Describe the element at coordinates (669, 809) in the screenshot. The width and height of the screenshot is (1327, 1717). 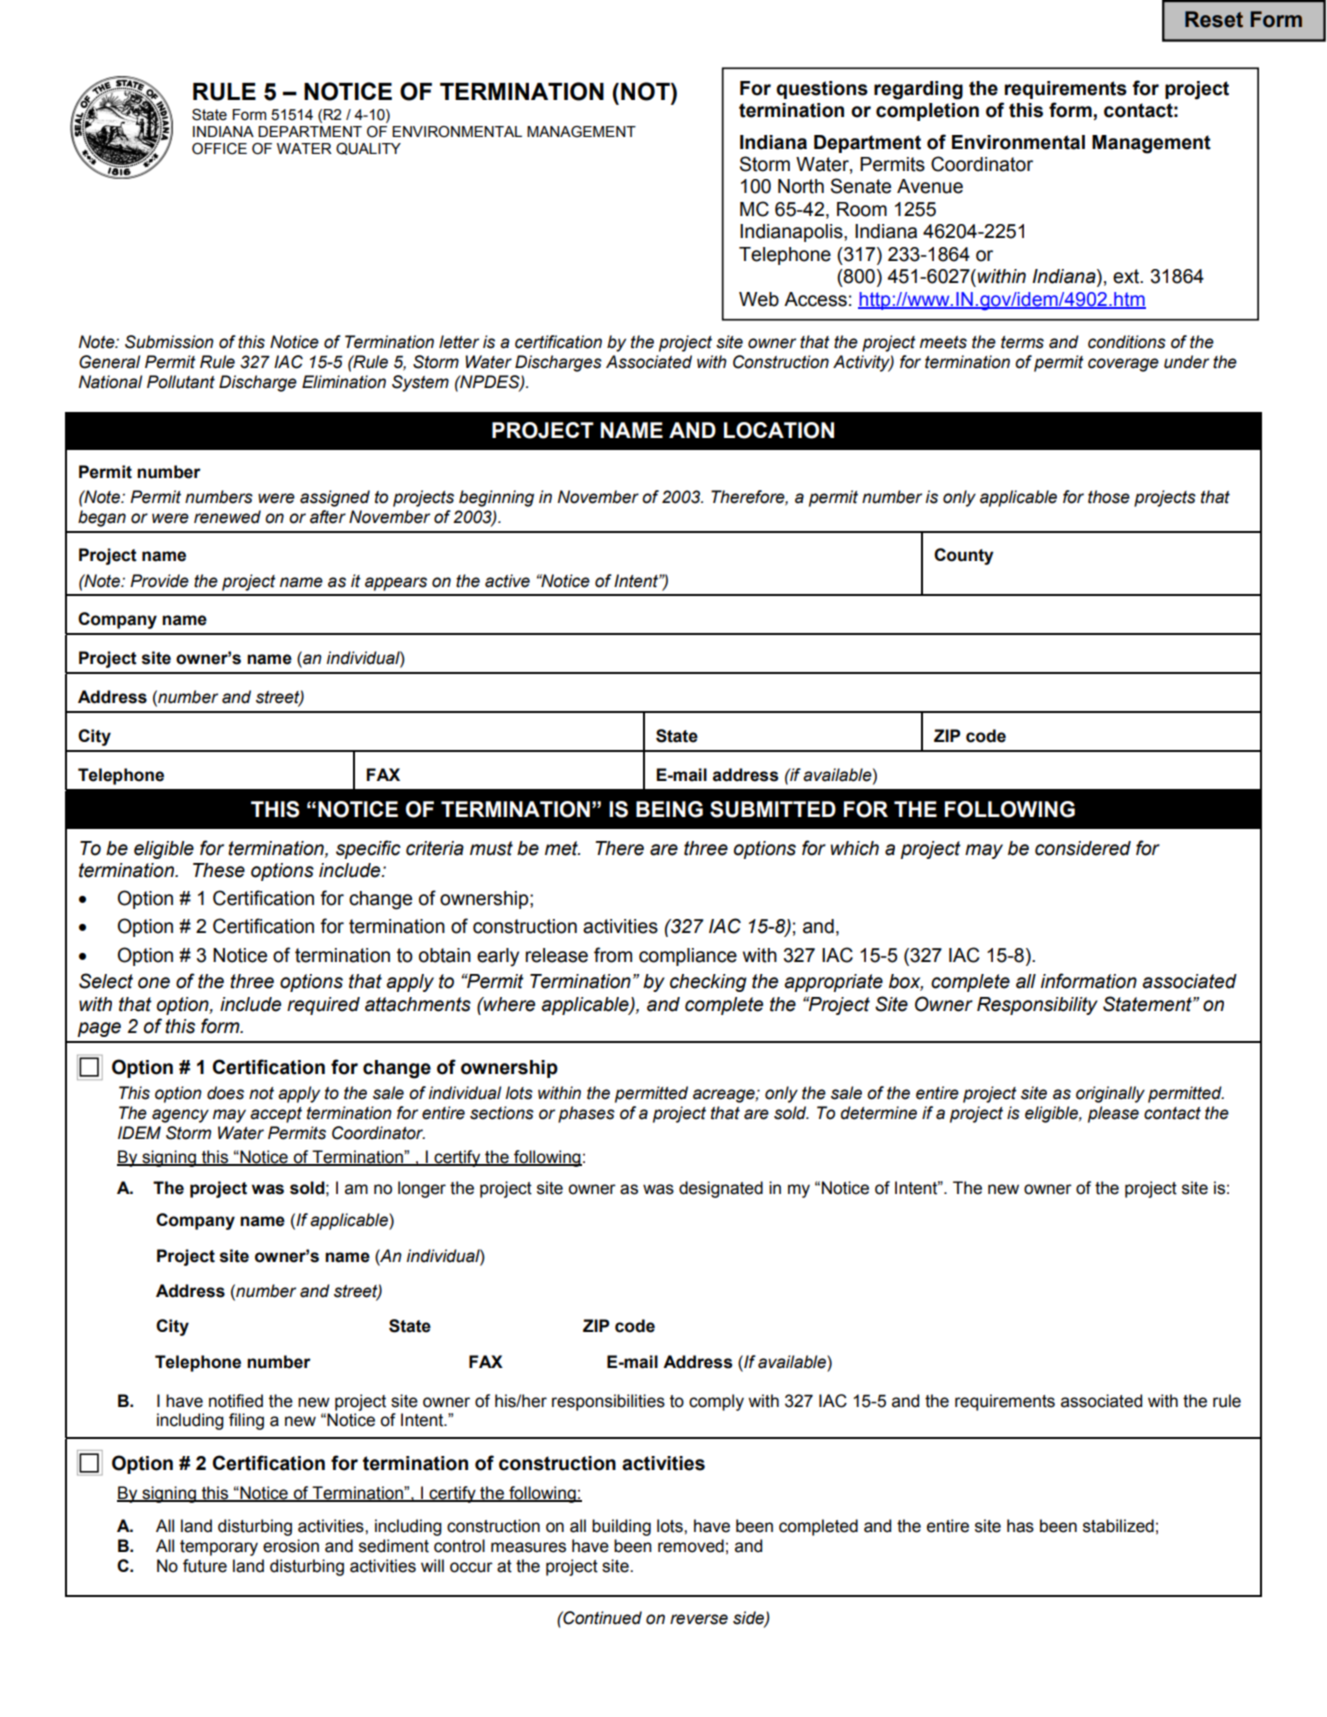
I see `BEING` at that location.
